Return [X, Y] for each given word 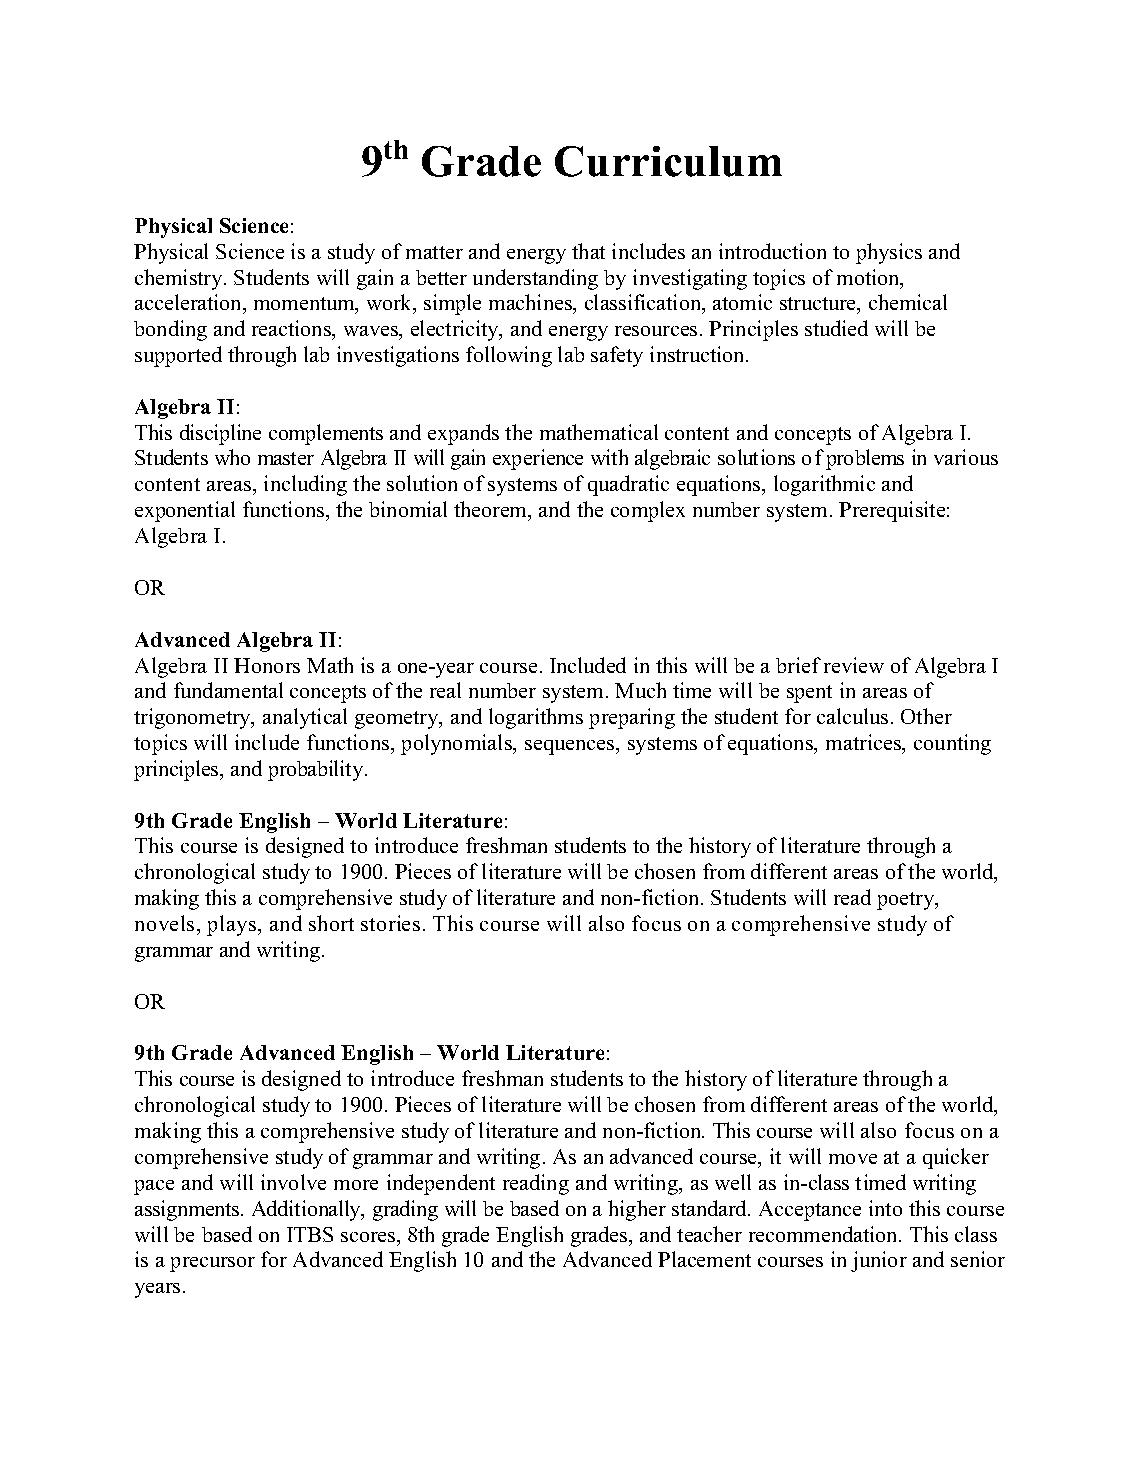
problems [865, 459]
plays [233, 925]
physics [889, 253]
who [232, 457]
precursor [212, 1264]
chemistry [180, 279]
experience [538, 459]
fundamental [228, 690]
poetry [907, 901]
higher [637, 1210]
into [885, 1208]
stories [390, 923]
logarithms [536, 718]
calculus [852, 716]
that [588, 251]
